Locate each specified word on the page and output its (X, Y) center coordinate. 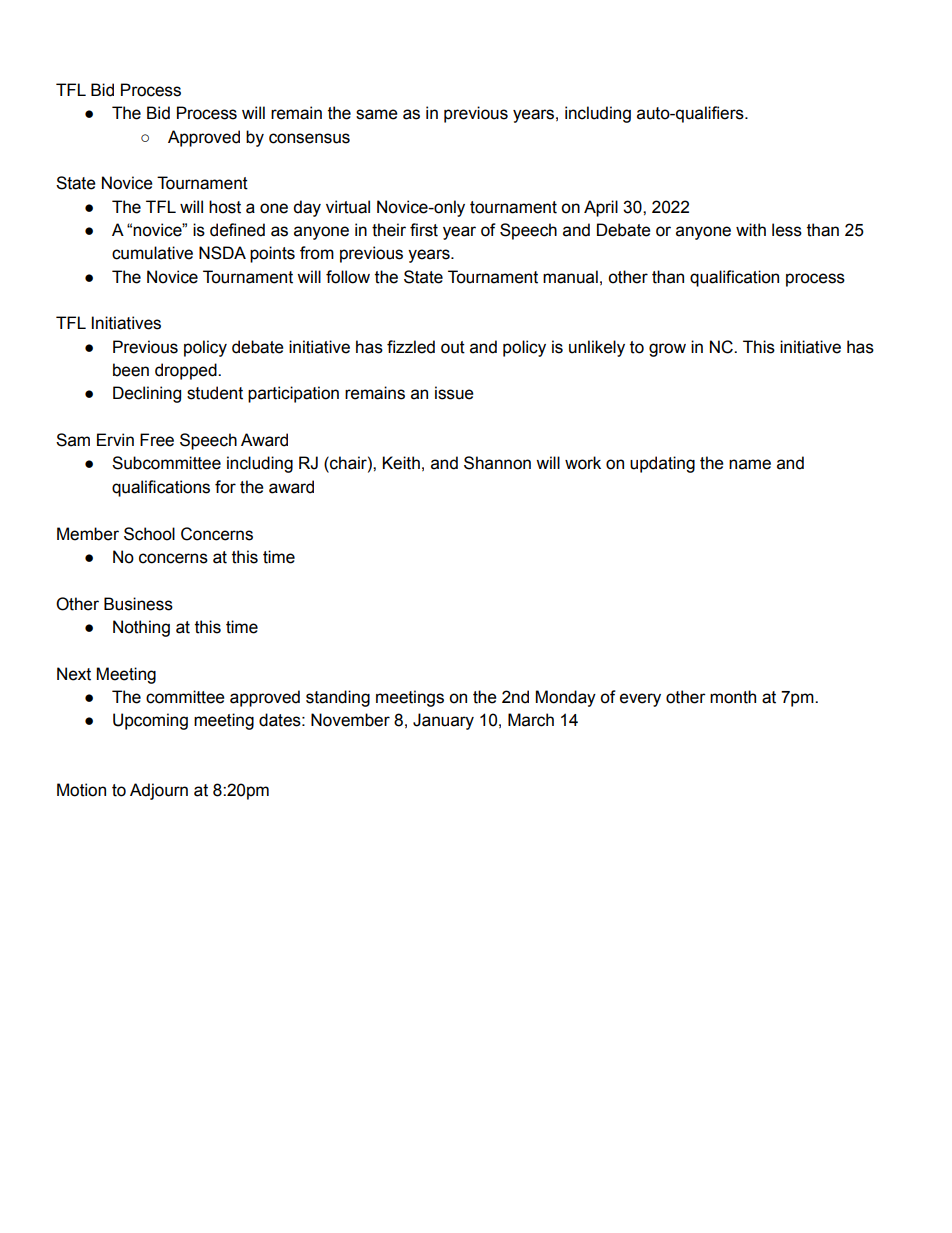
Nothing (141, 628)
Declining (147, 394)
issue (454, 393)
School (149, 534)
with (751, 230)
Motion (81, 790)
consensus (309, 138)
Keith (401, 463)
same (377, 114)
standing (338, 698)
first (424, 230)
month (733, 697)
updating (662, 464)
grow (667, 350)
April (601, 208)
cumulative (152, 253)
